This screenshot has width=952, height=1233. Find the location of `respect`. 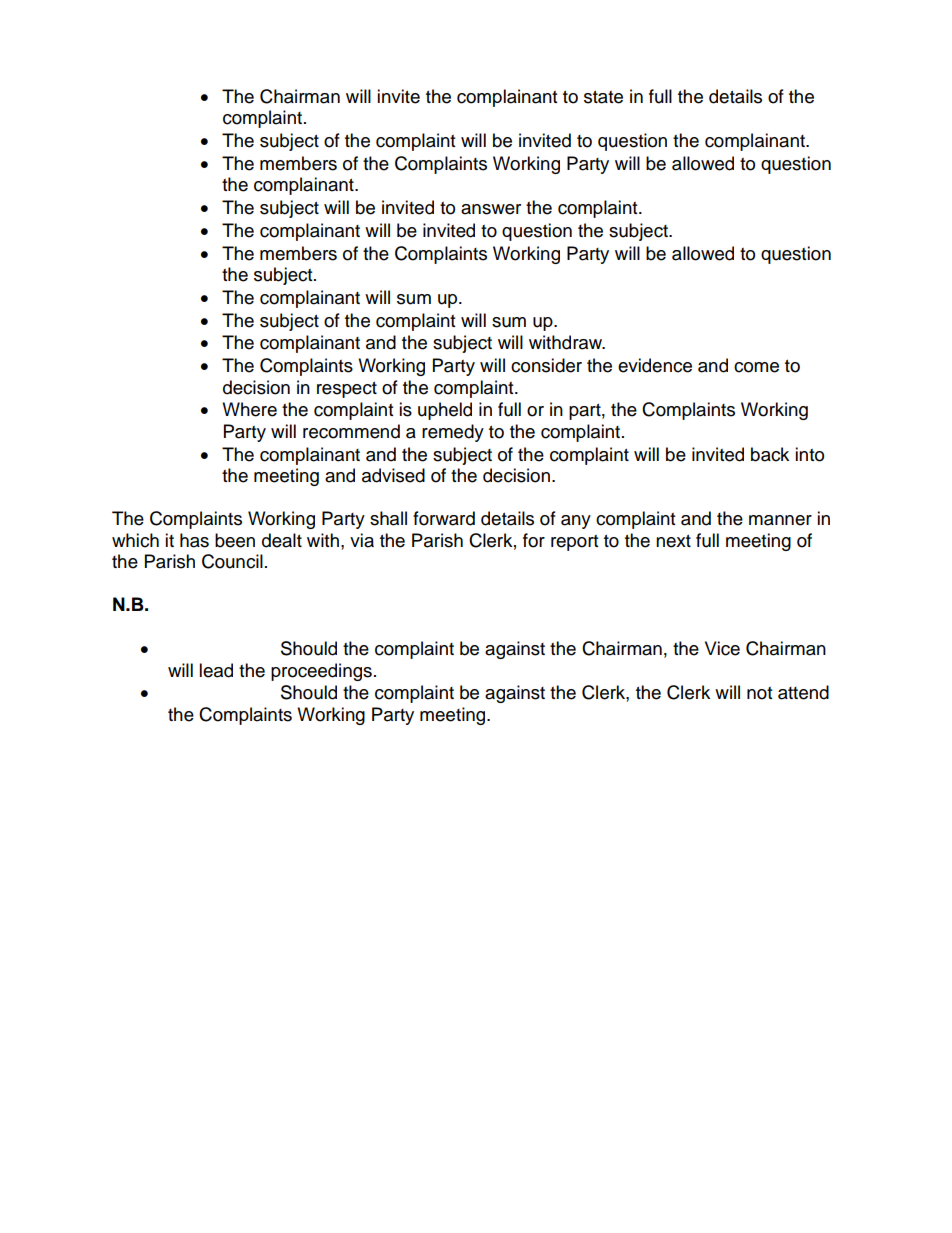

respect is located at coordinates (347, 390).
